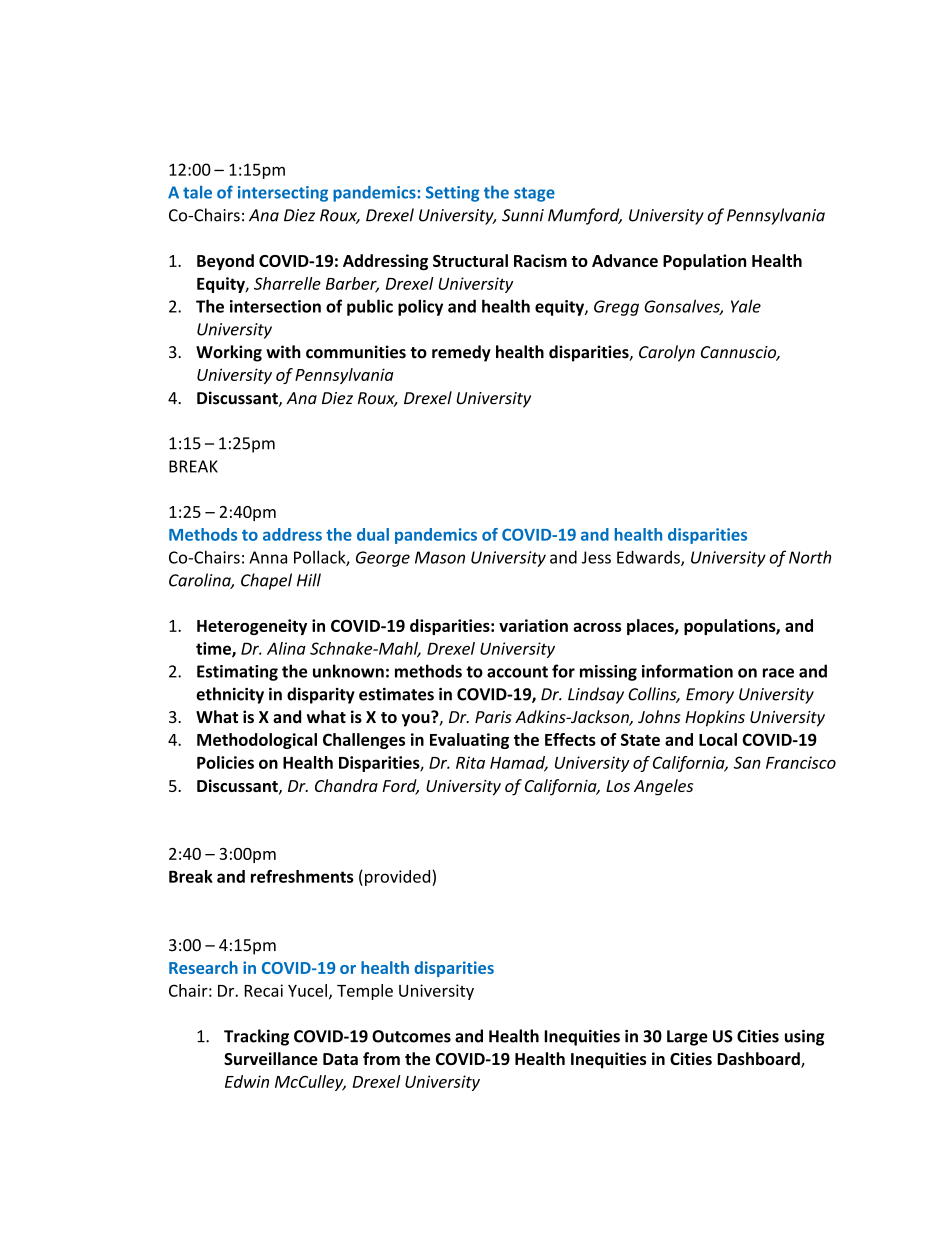 The image size is (952, 1233). I want to click on Surveillance, so click(271, 1058).
